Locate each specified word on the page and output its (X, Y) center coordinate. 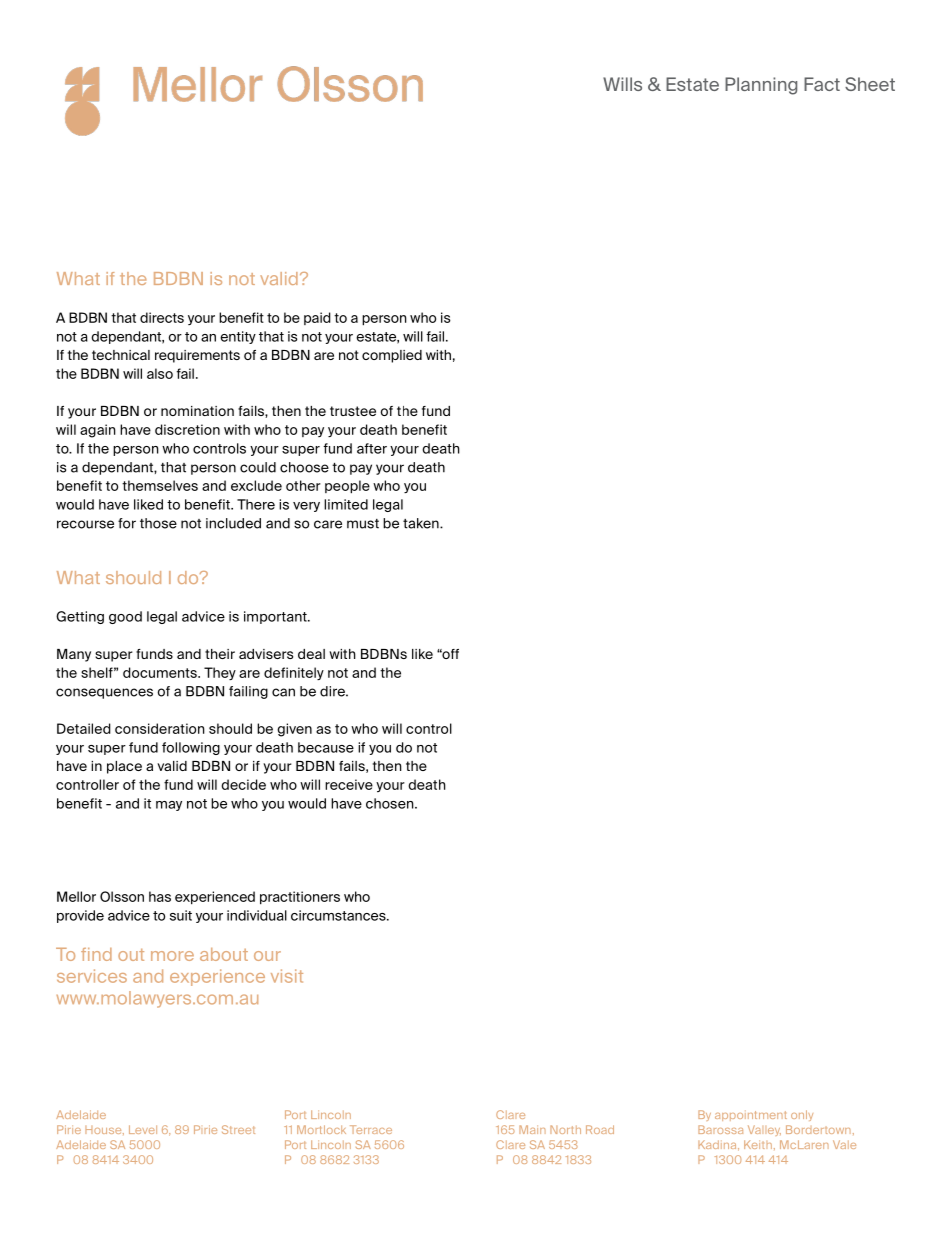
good (125, 617)
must (363, 524)
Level (143, 1129)
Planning (761, 86)
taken (422, 523)
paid (317, 318)
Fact (822, 84)
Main (532, 1129)
